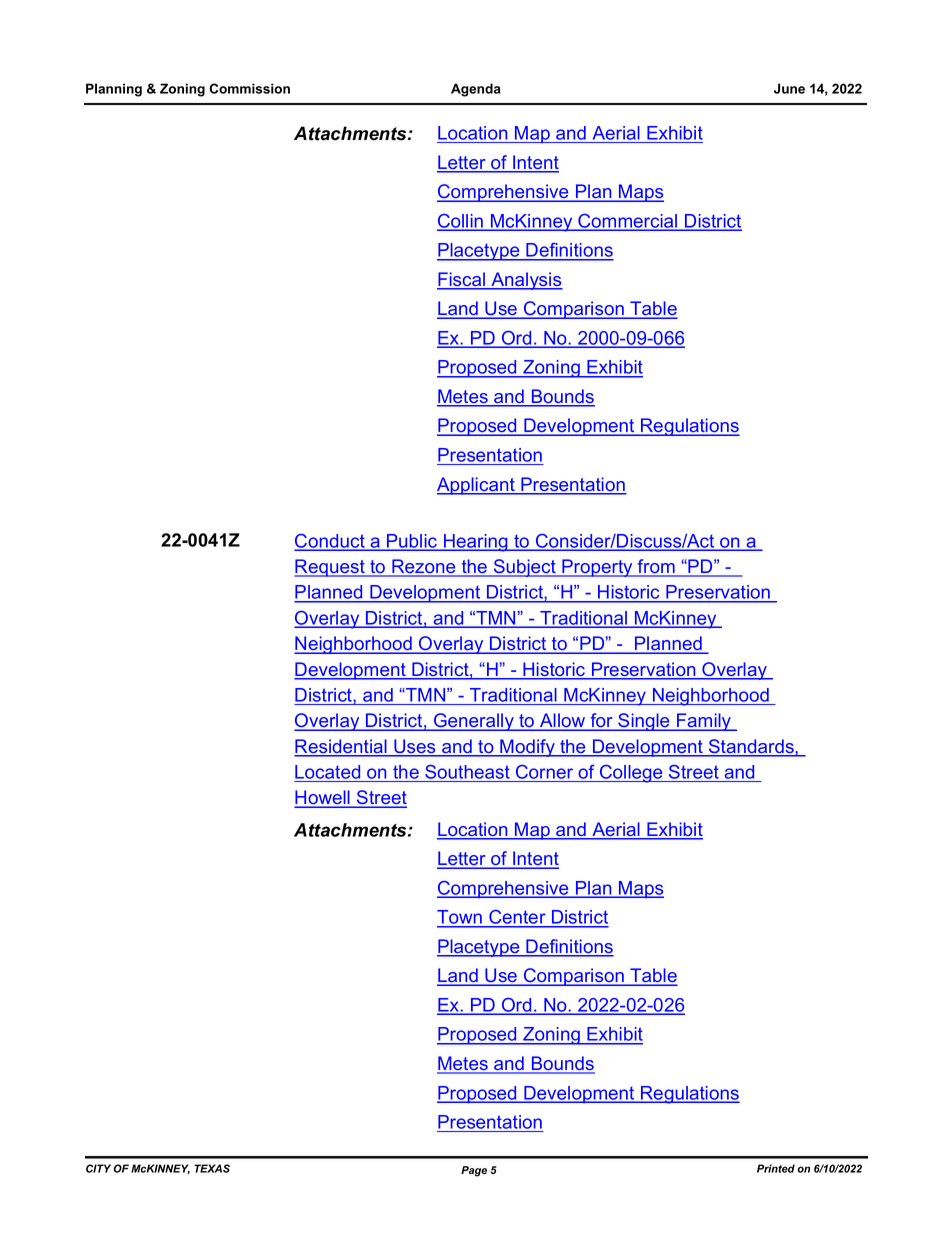  What do you see at coordinates (776, 1168) in the screenshot?
I see `Printed` at bounding box center [776, 1168].
